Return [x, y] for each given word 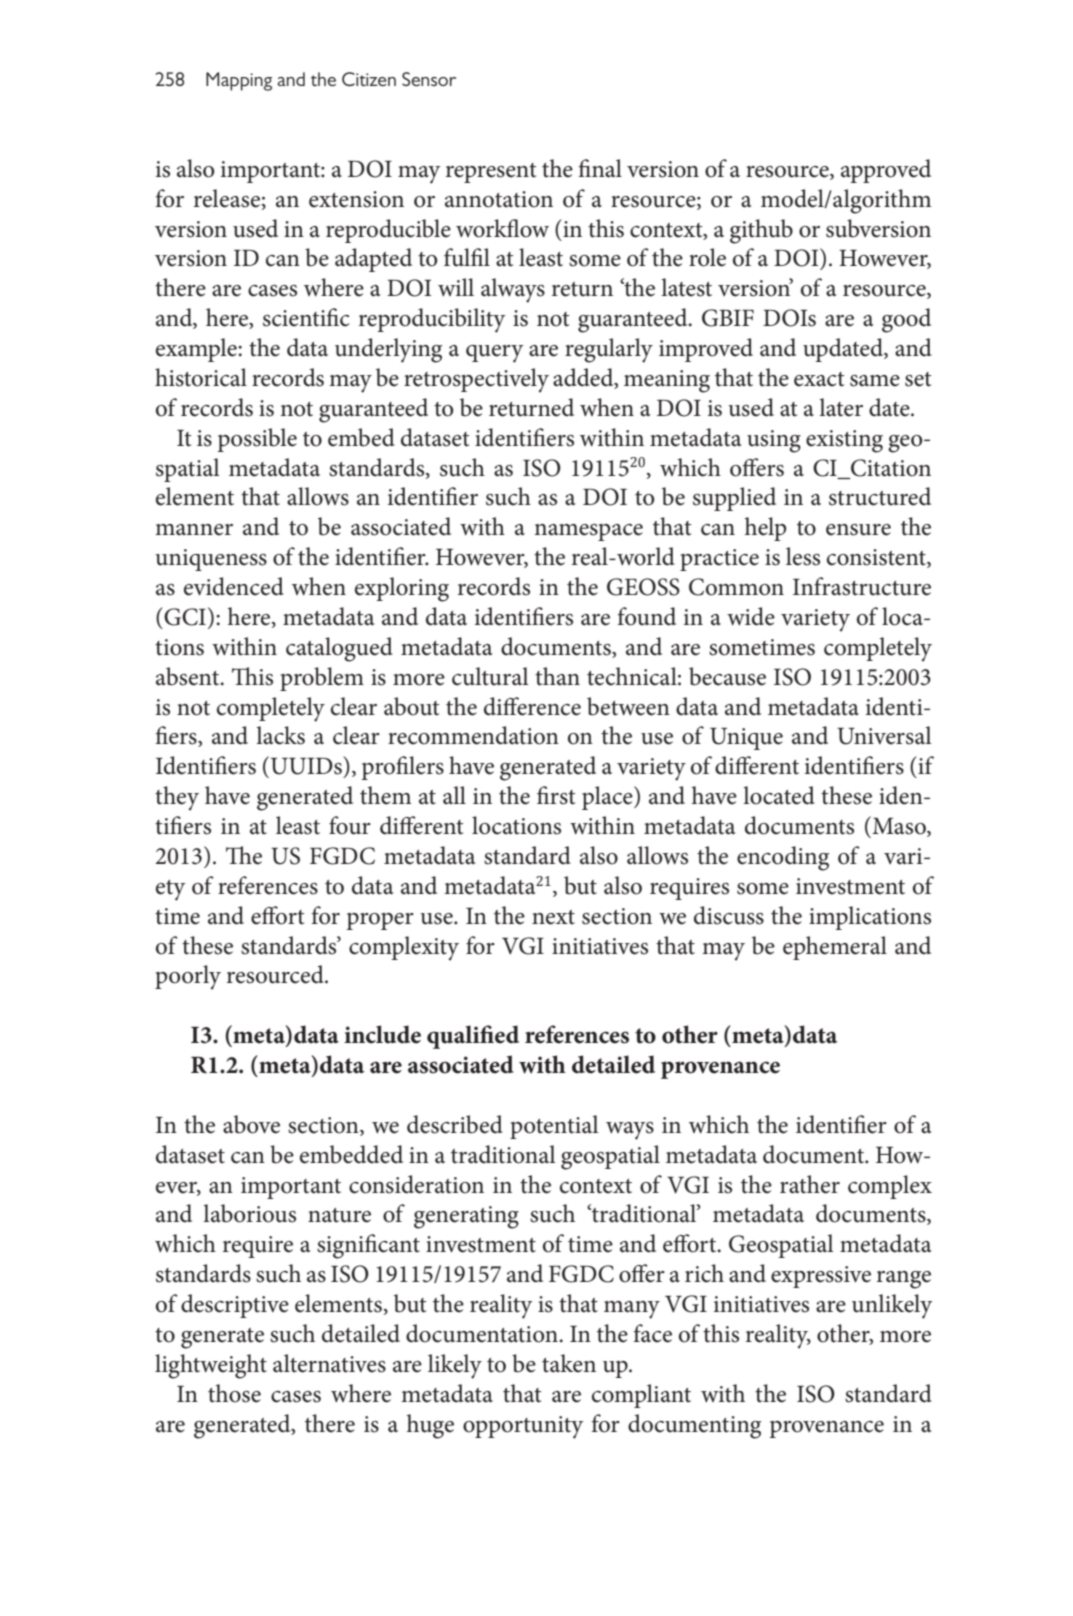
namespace [588, 532]
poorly [188, 977]
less [803, 556]
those [234, 1393]
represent [491, 173]
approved [886, 171]
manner [194, 530]
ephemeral [835, 948]
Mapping [239, 81]
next [553, 917]
